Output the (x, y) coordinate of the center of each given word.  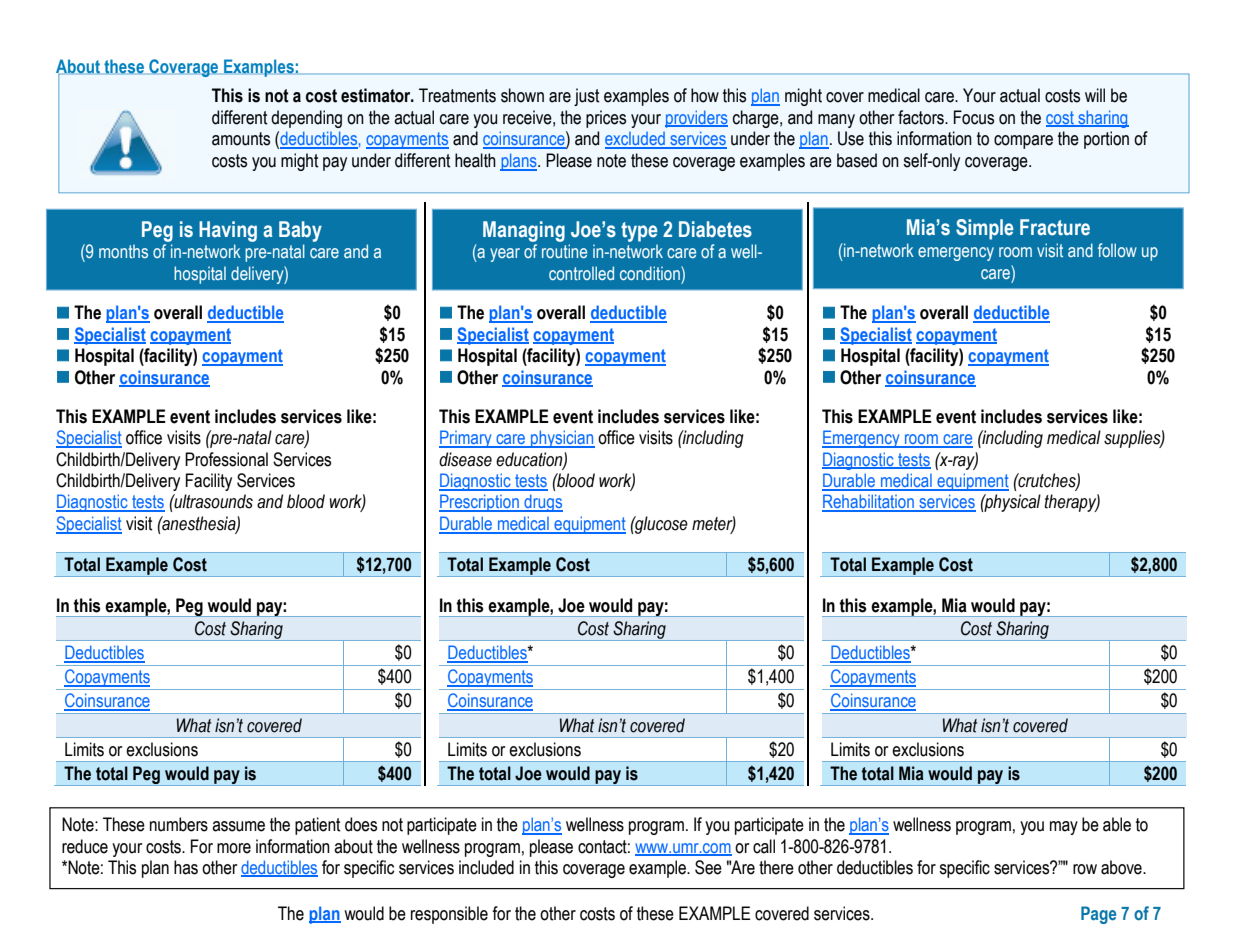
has (186, 867)
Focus (974, 117)
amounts (241, 139)
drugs (542, 503)
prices (606, 119)
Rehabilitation (869, 502)
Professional (226, 459)
